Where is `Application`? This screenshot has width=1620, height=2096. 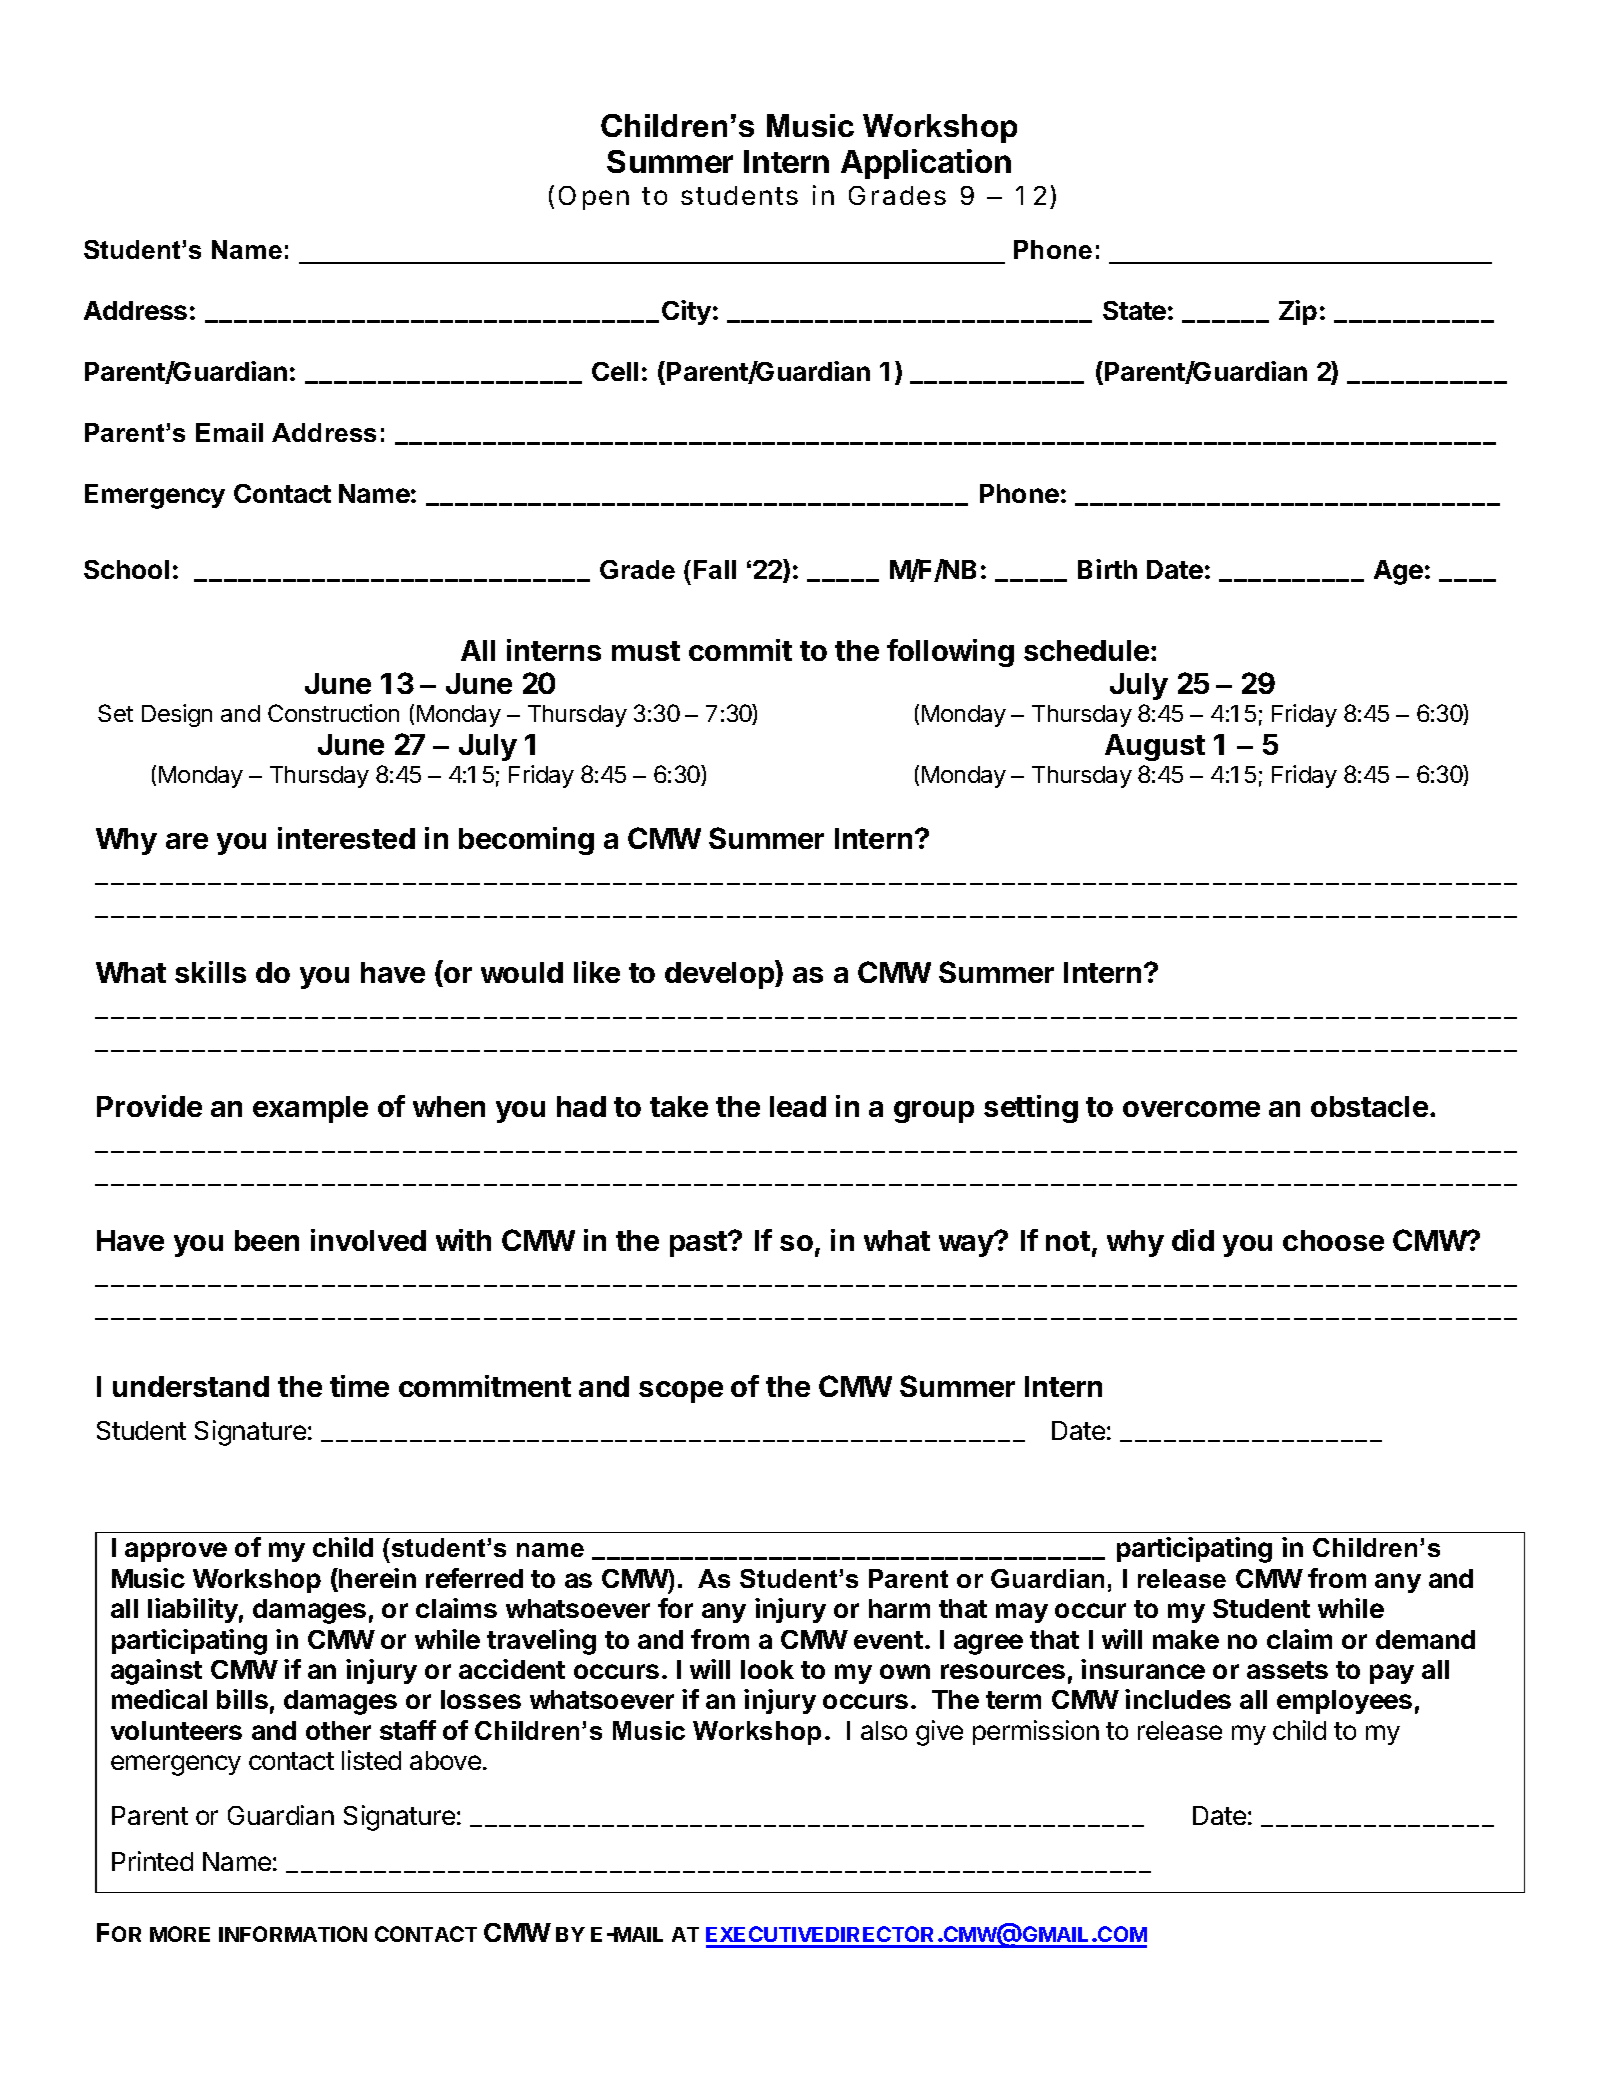 Application is located at coordinates (926, 164).
